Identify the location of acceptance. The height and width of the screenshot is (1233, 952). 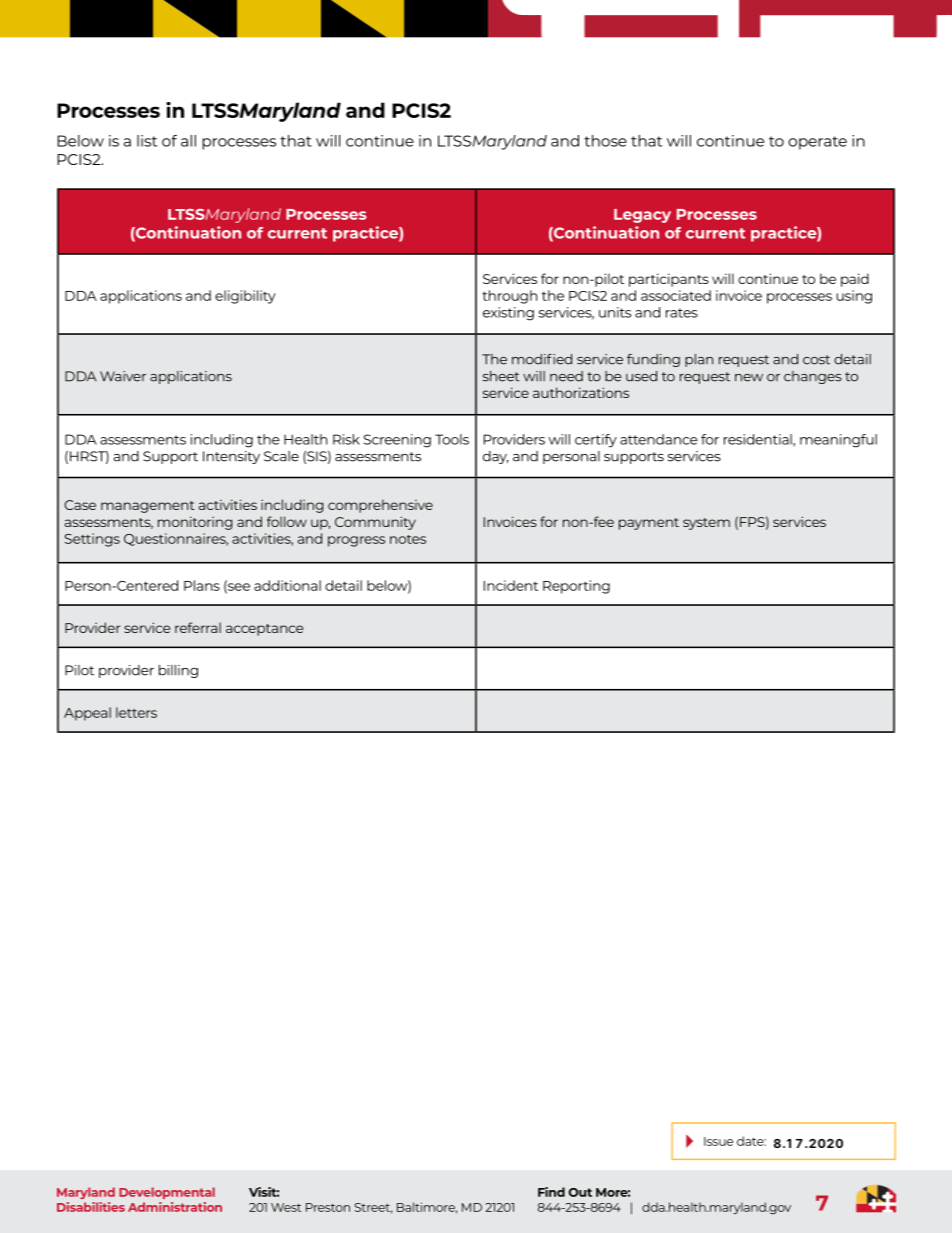
(264, 630).
